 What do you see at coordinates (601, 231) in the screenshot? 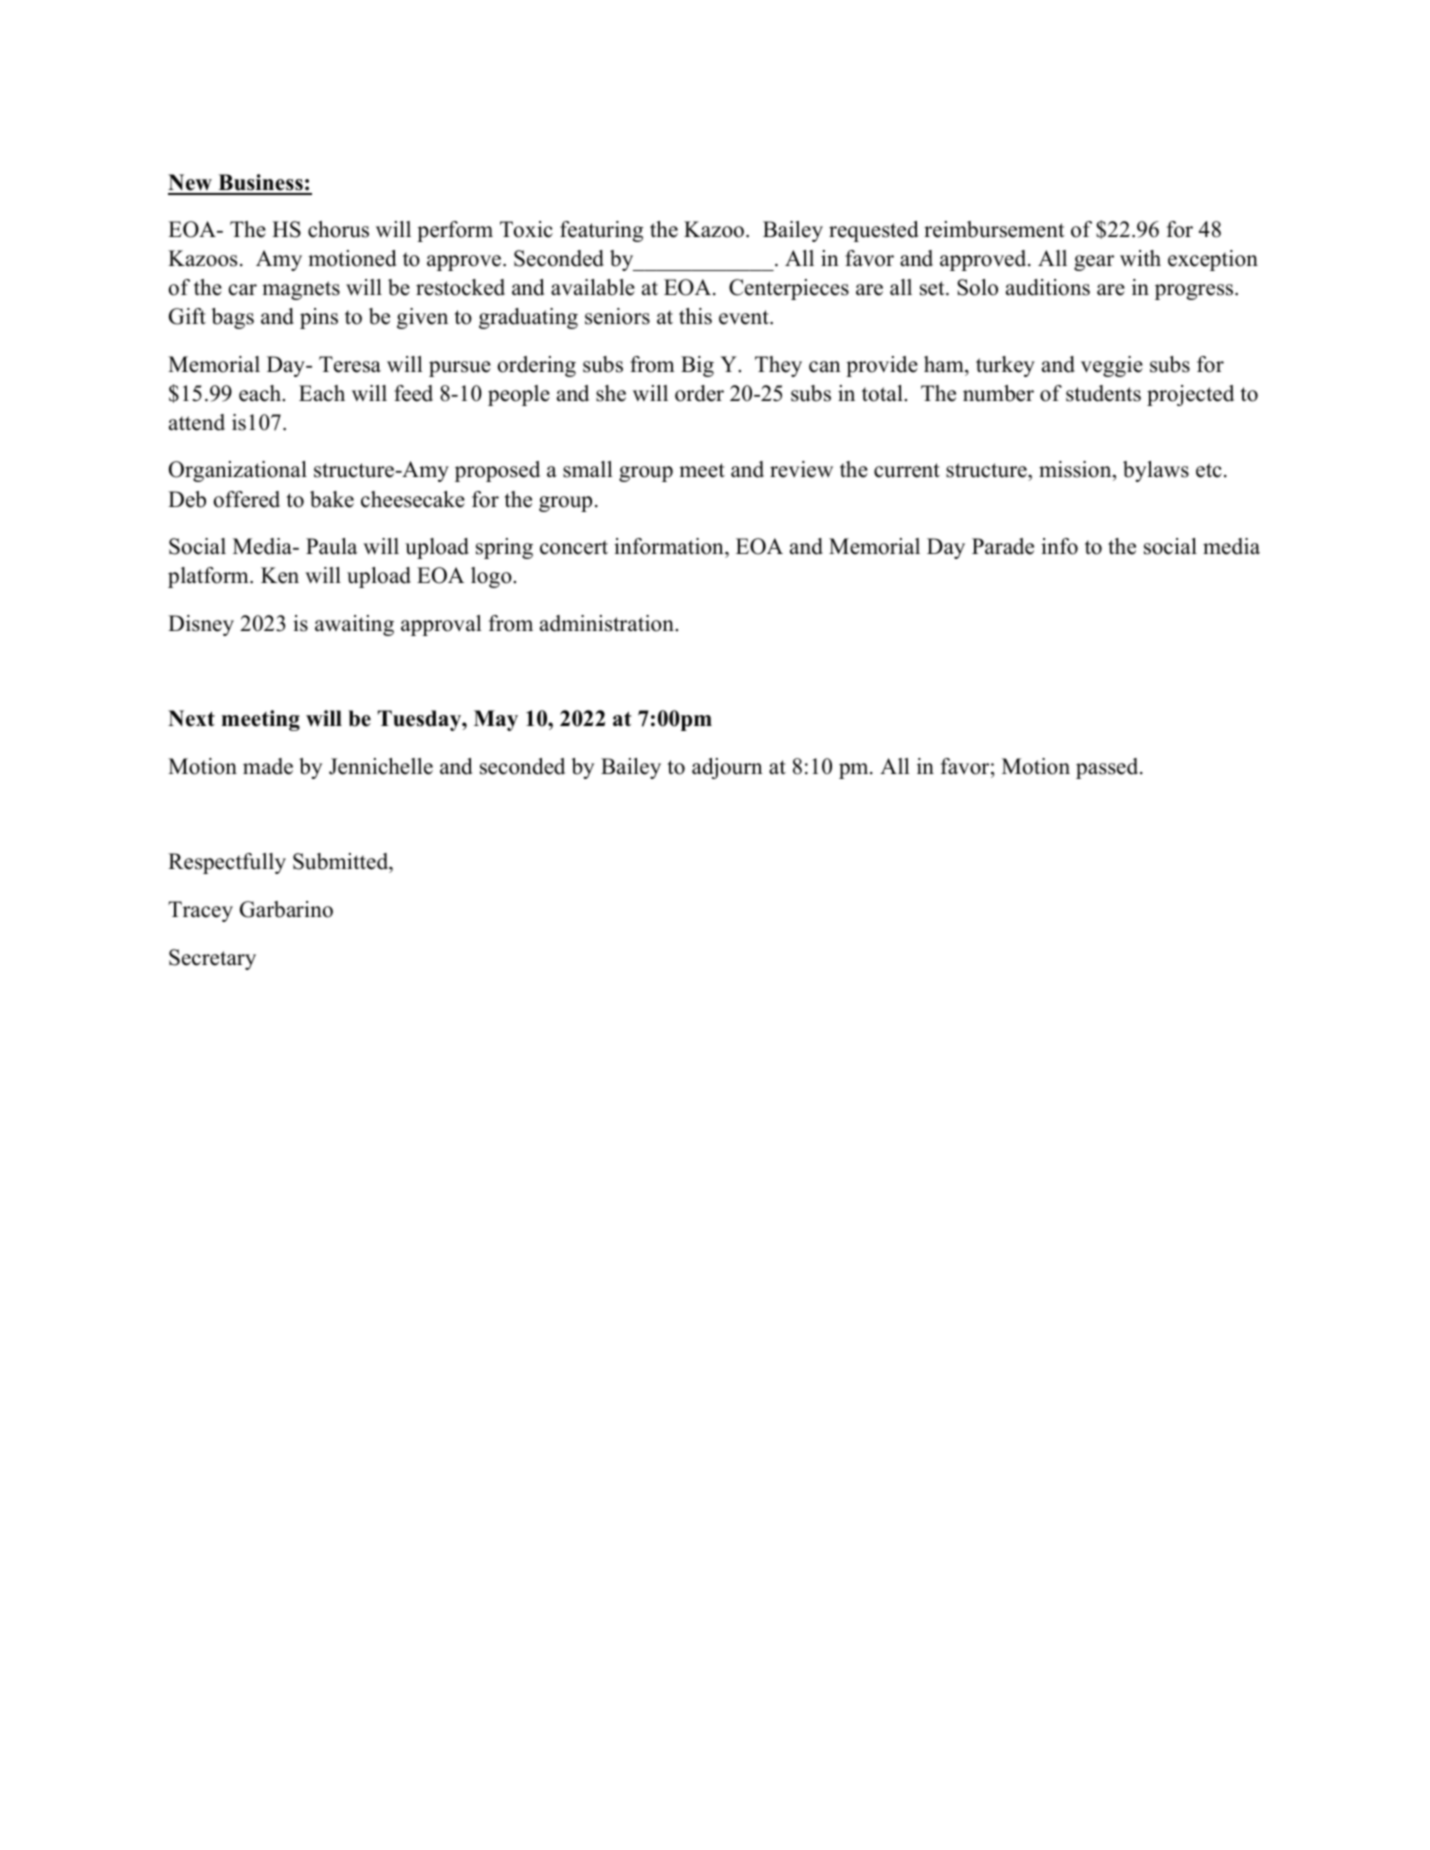
I see `featuring` at bounding box center [601, 231].
